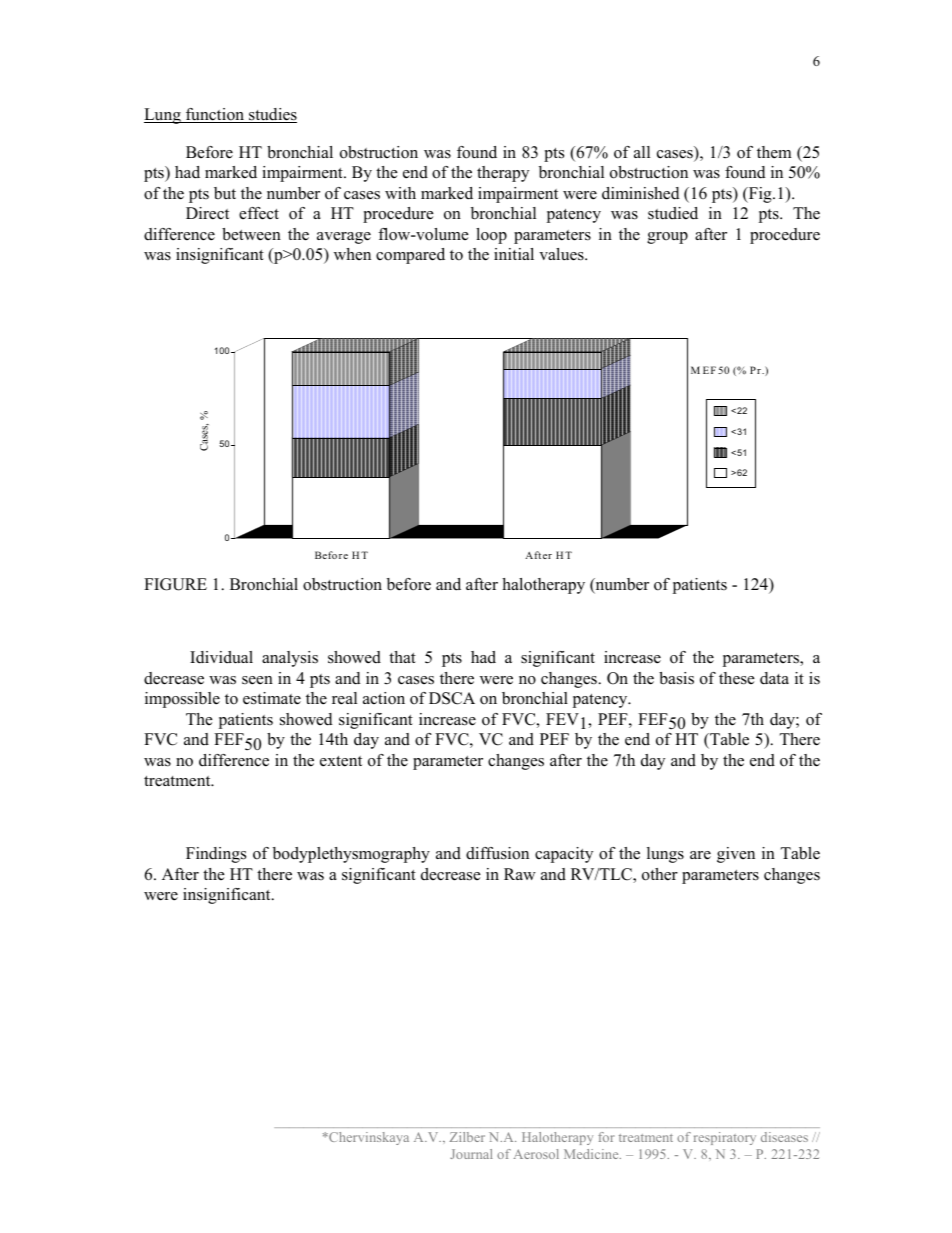 The image size is (952, 1233). What do you see at coordinates (736, 855) in the page?
I see `given` at bounding box center [736, 855].
